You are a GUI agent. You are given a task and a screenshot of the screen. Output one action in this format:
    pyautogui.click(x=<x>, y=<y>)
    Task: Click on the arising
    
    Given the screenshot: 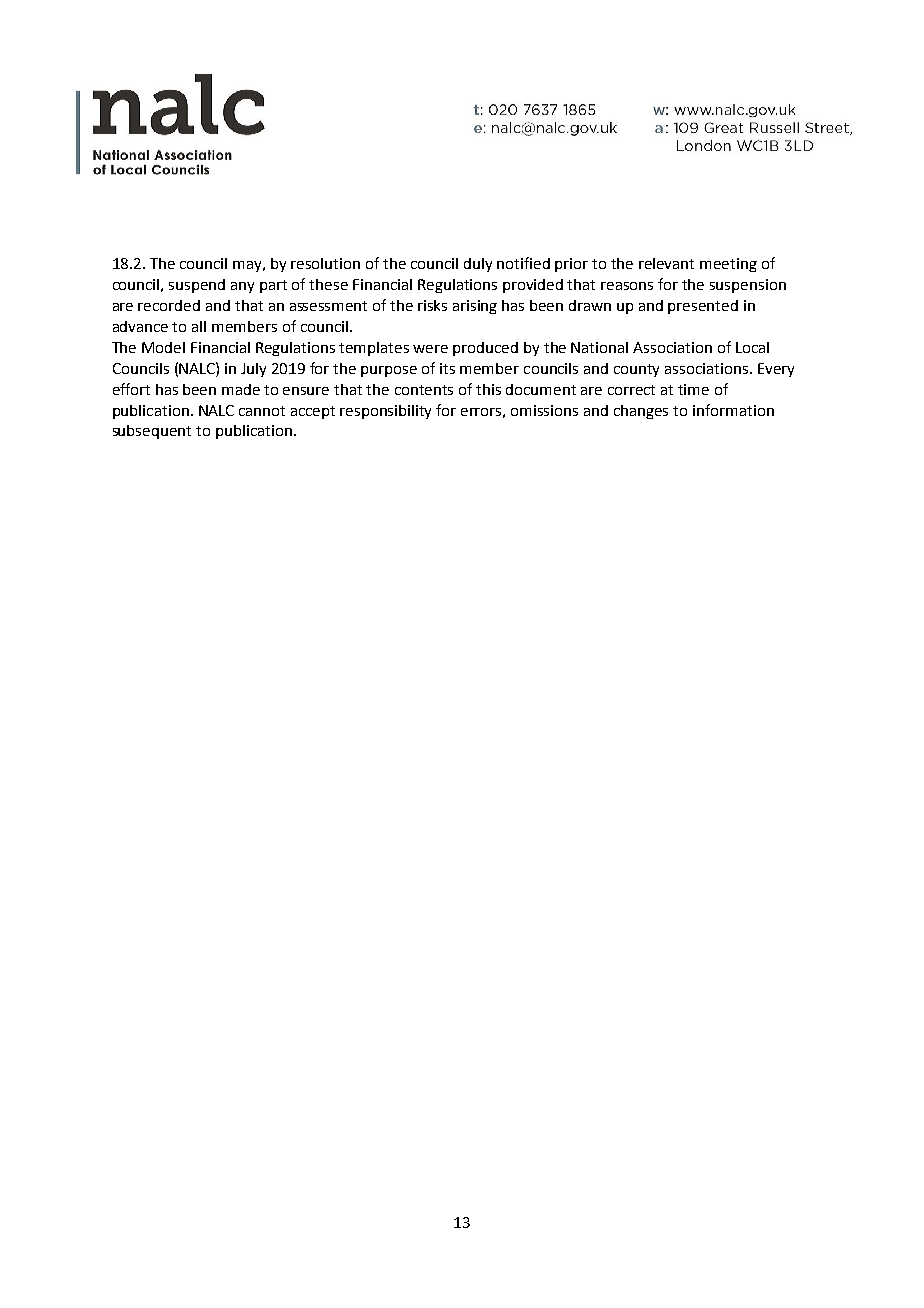 What is the action you would take?
    pyautogui.click(x=475, y=307)
